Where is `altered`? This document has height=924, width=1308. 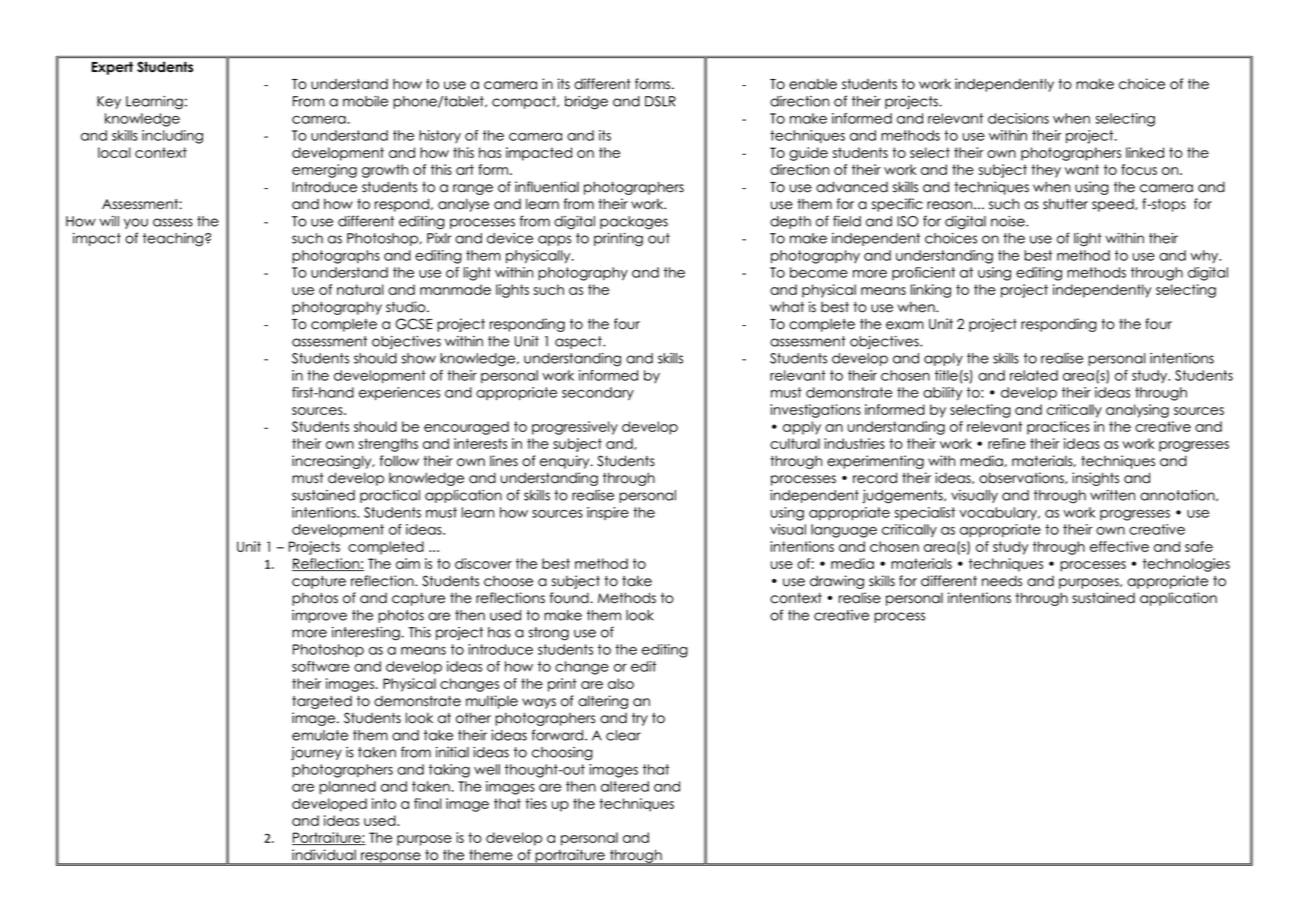 altered is located at coordinates (625, 786).
